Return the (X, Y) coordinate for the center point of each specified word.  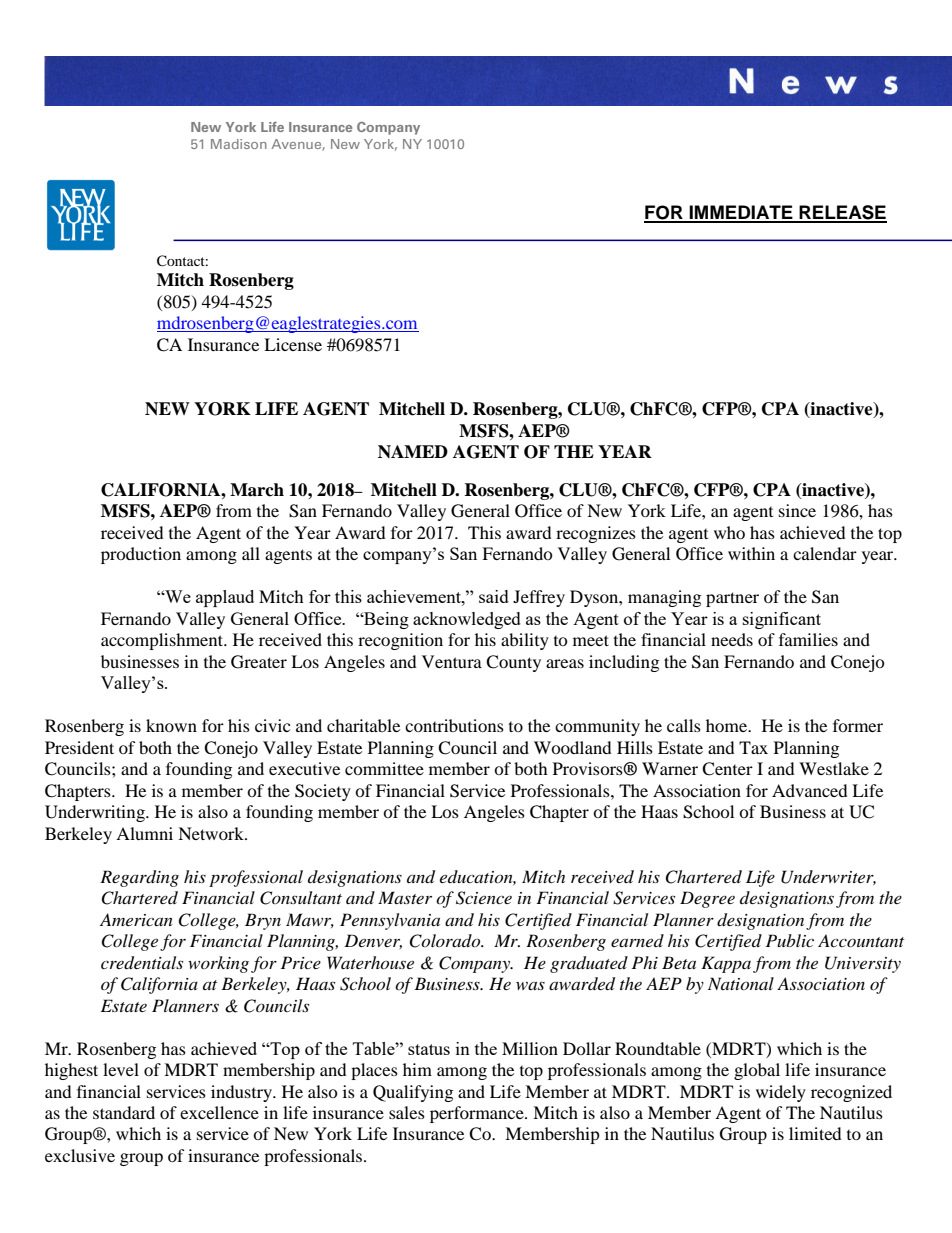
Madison (239, 144)
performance (478, 1114)
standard (124, 1112)
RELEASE (842, 213)
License (293, 344)
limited (815, 1133)
